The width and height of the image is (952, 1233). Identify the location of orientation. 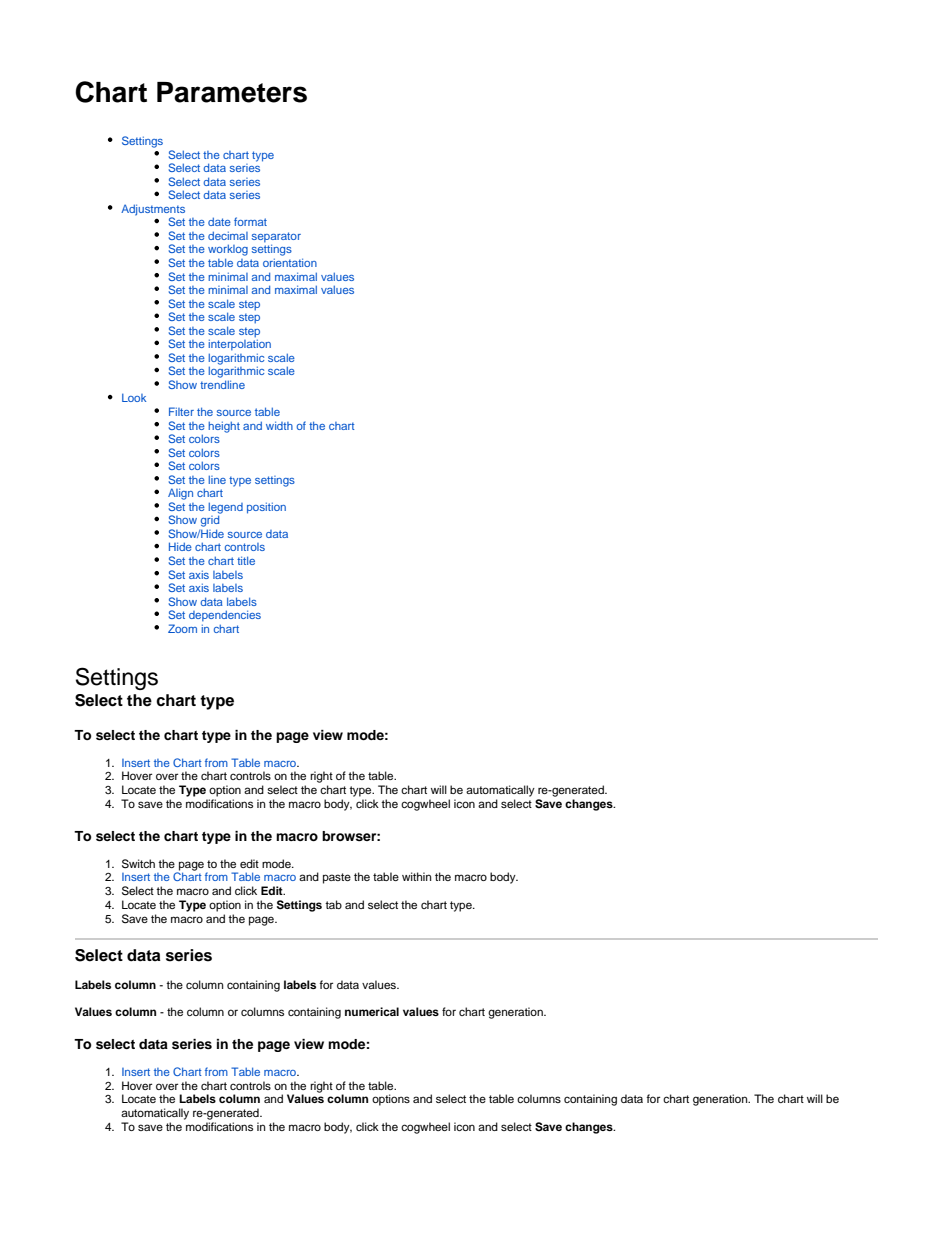
(290, 262).
